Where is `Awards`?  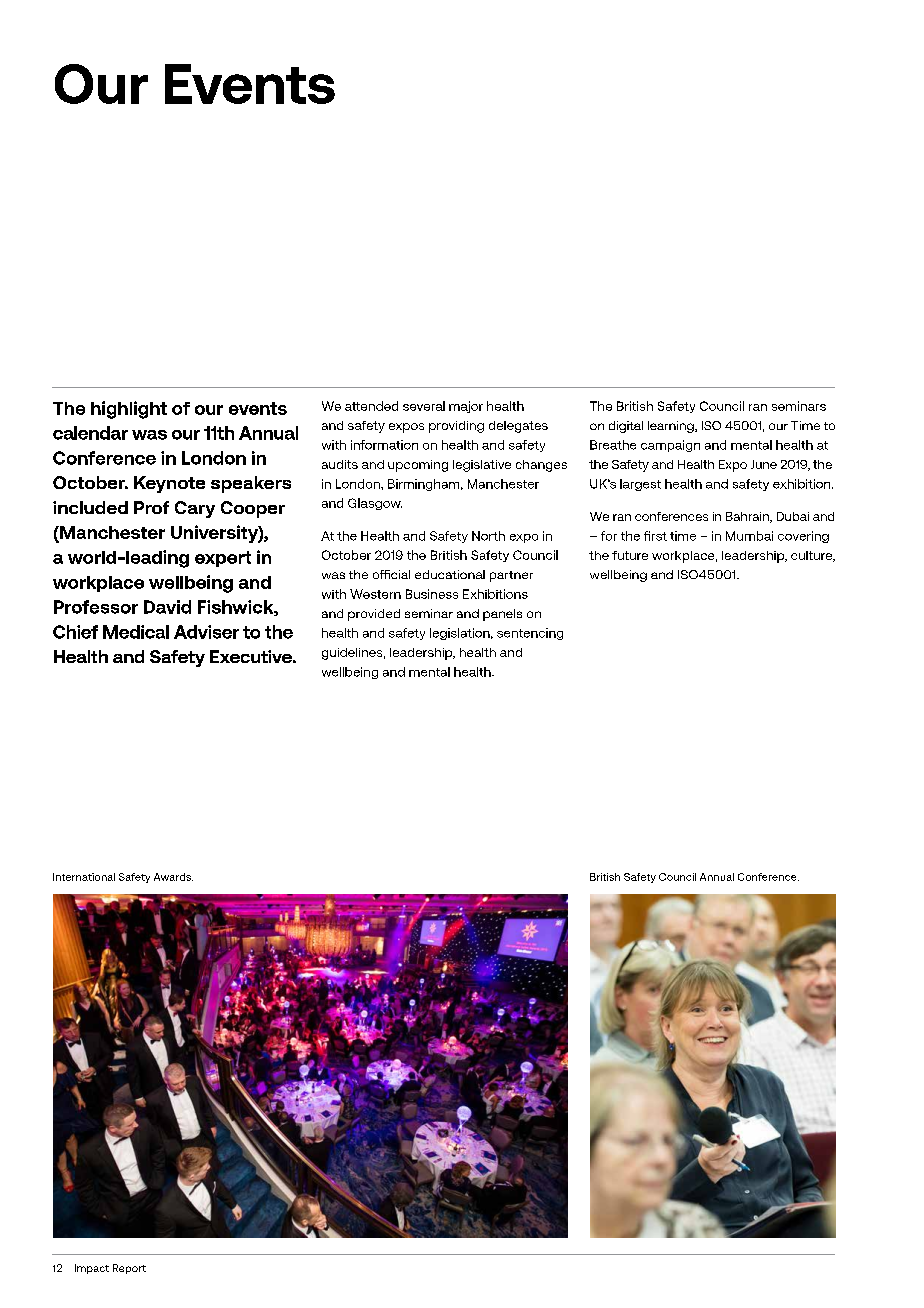 Awards is located at coordinates (173, 877).
